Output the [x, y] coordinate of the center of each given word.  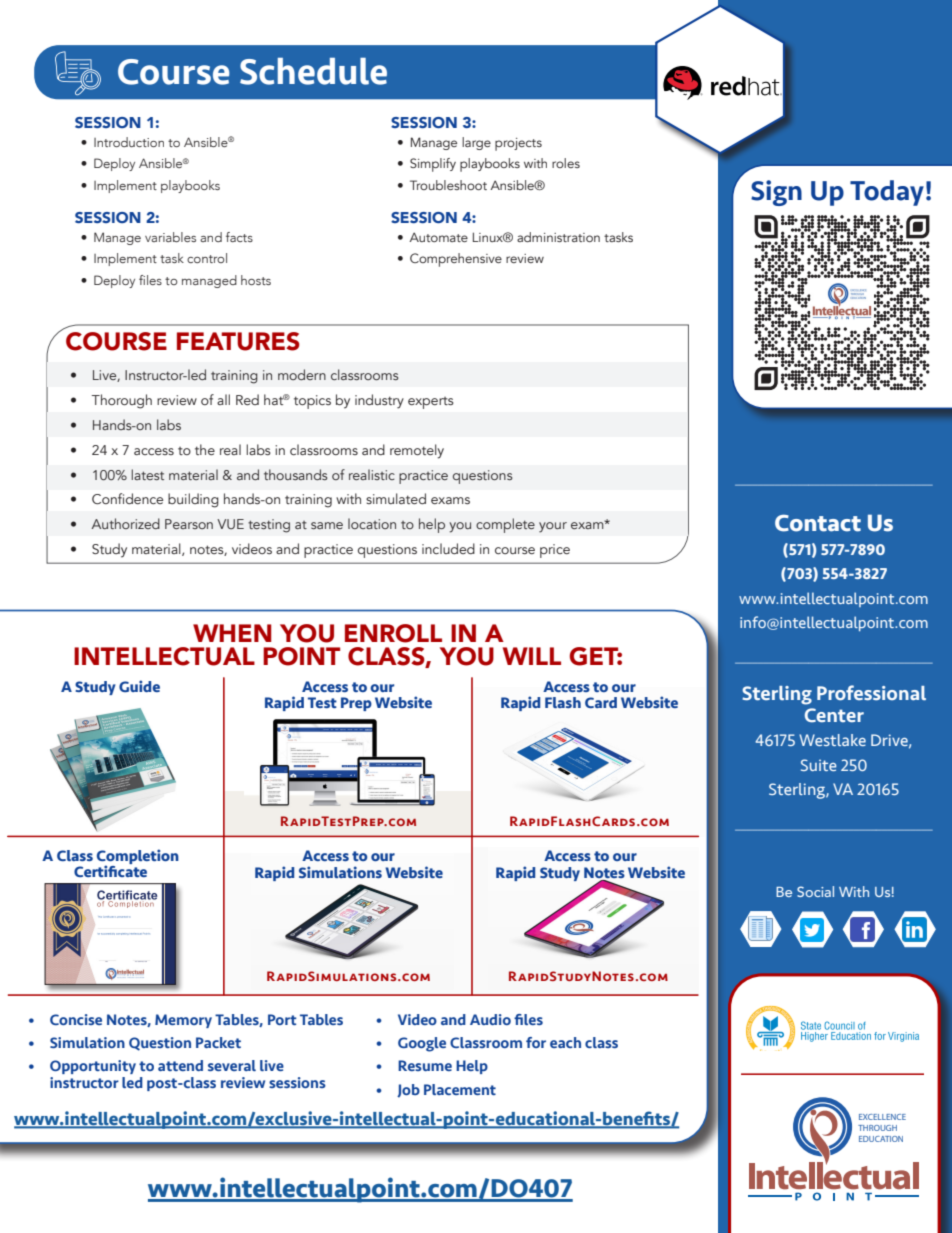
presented [122, 917]
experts [431, 403]
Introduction [129, 142]
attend [180, 1065]
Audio [490, 1019]
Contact [818, 523]
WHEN [232, 633]
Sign [776, 193]
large [476, 143]
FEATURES [238, 341]
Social [815, 891]
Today [887, 193]
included [448, 548]
